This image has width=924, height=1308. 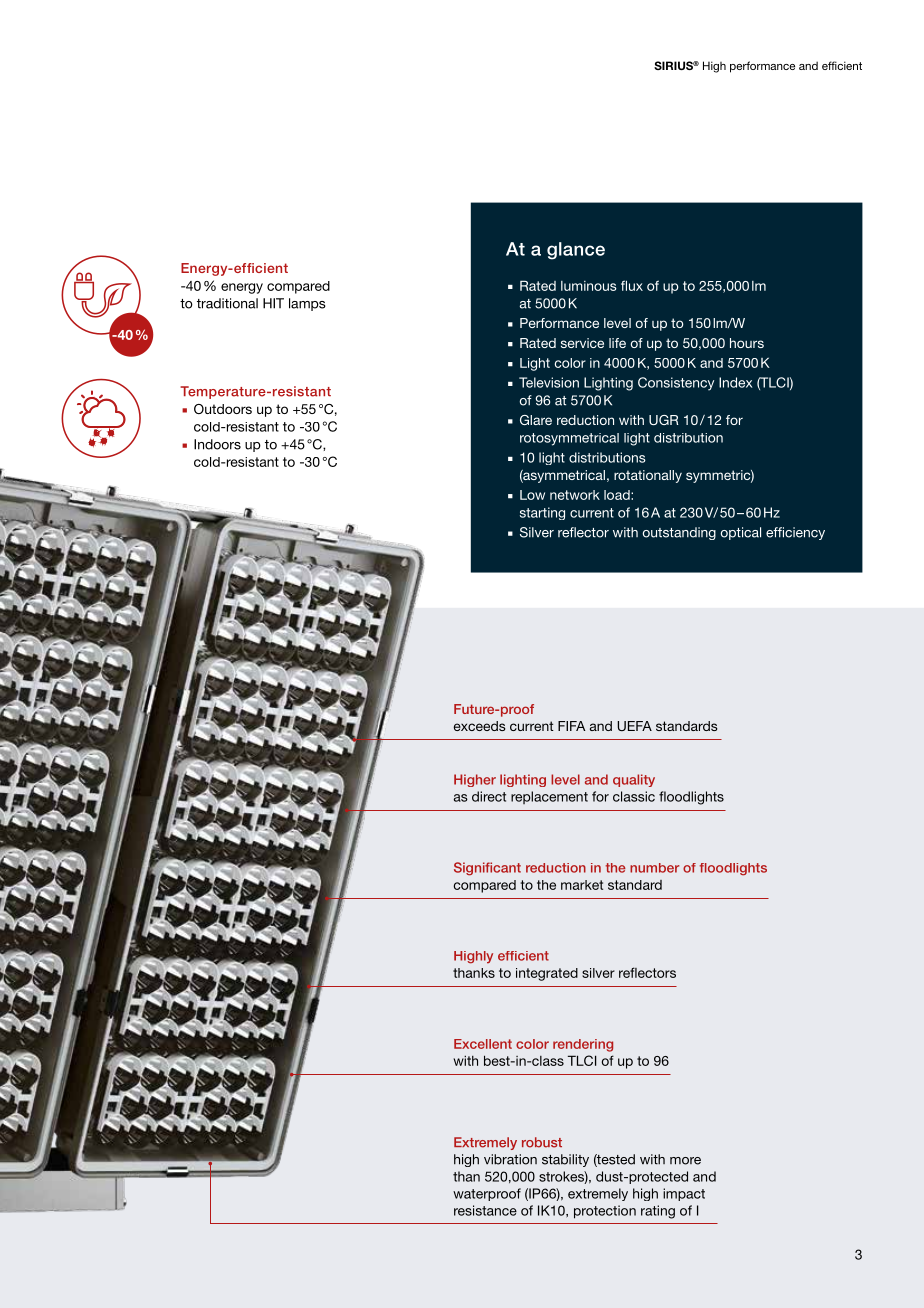 I want to click on Indoors, so click(x=217, y=444).
